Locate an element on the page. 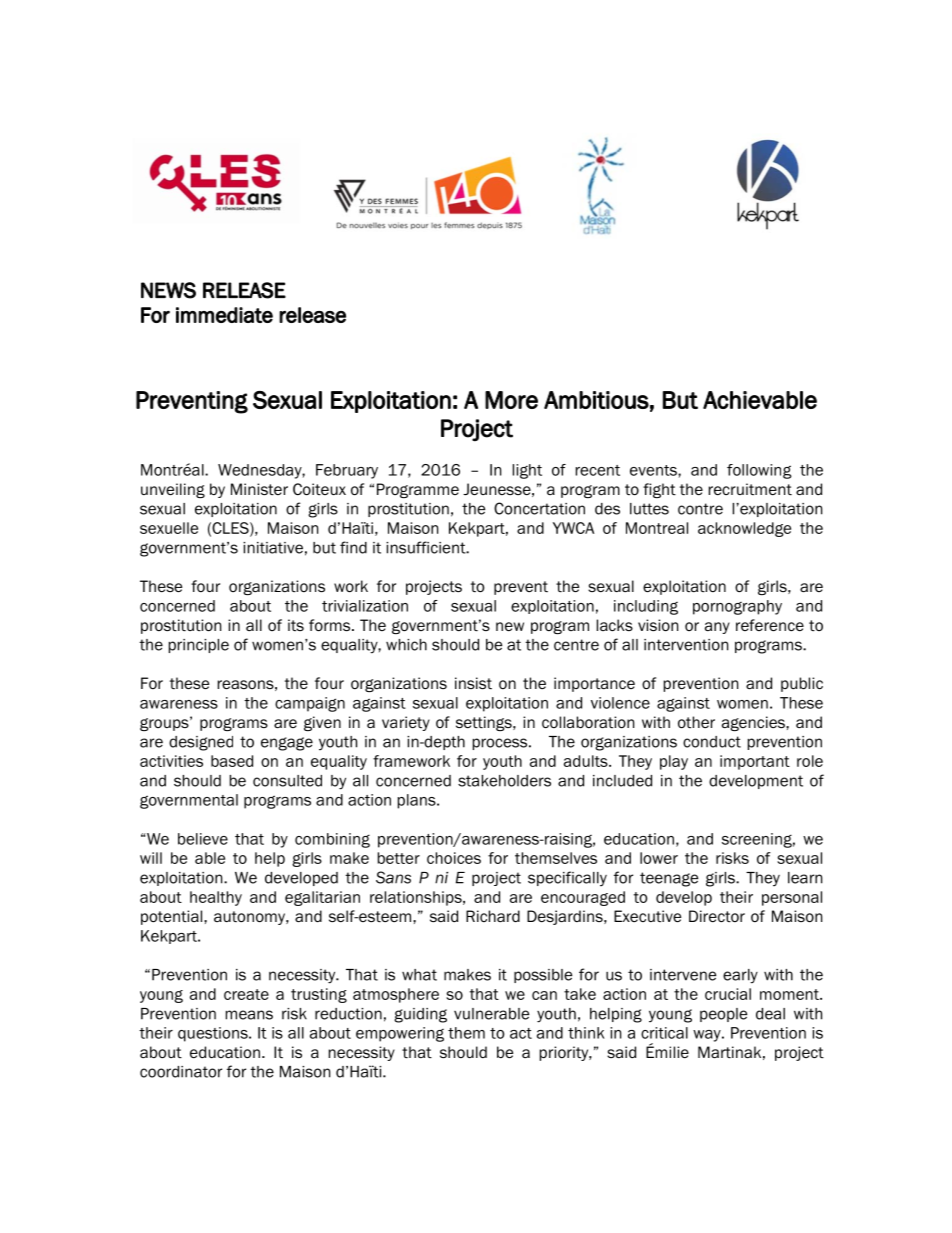  recruitment is located at coordinates (750, 489).
